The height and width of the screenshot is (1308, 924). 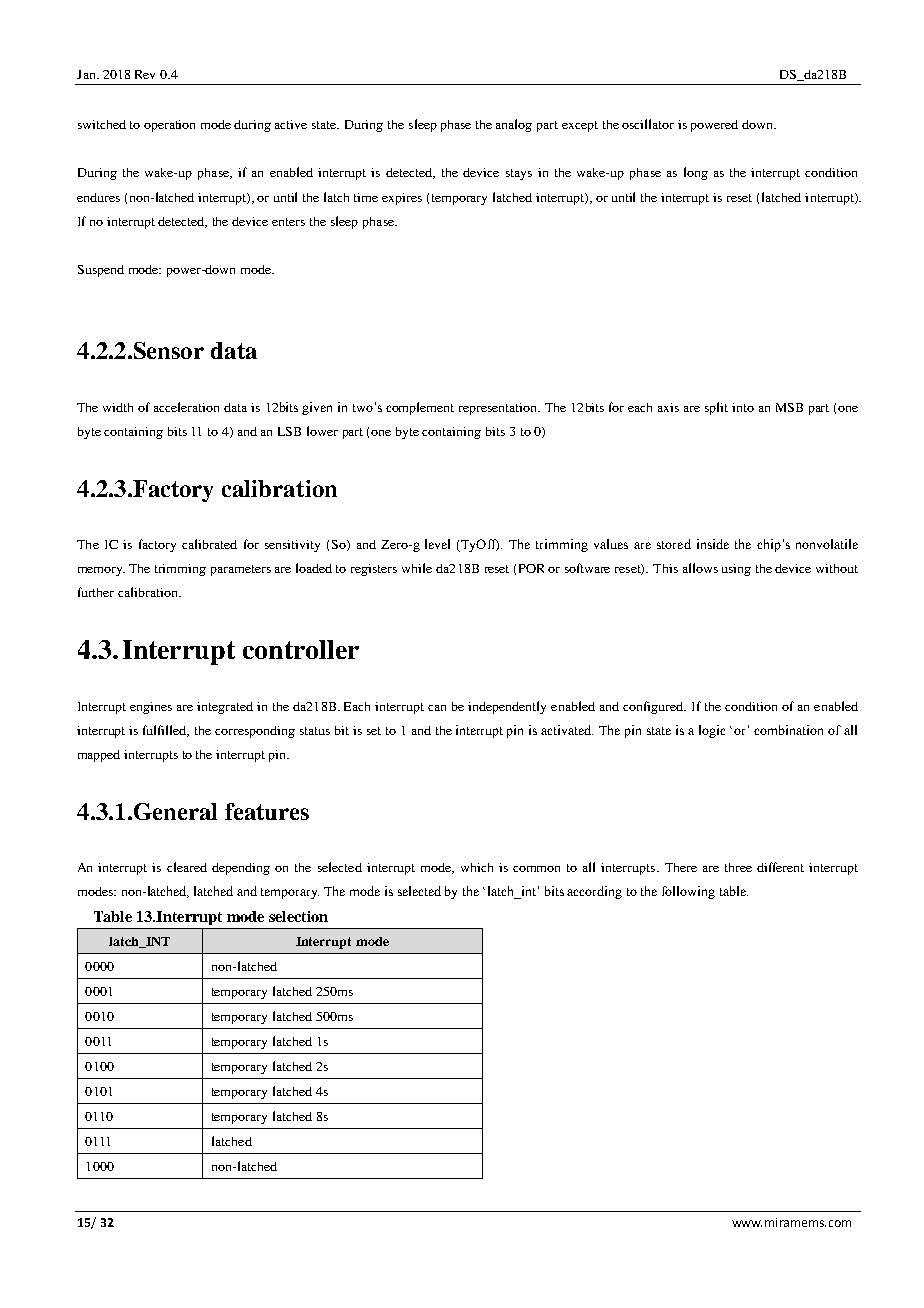 I want to click on which, so click(x=477, y=867).
